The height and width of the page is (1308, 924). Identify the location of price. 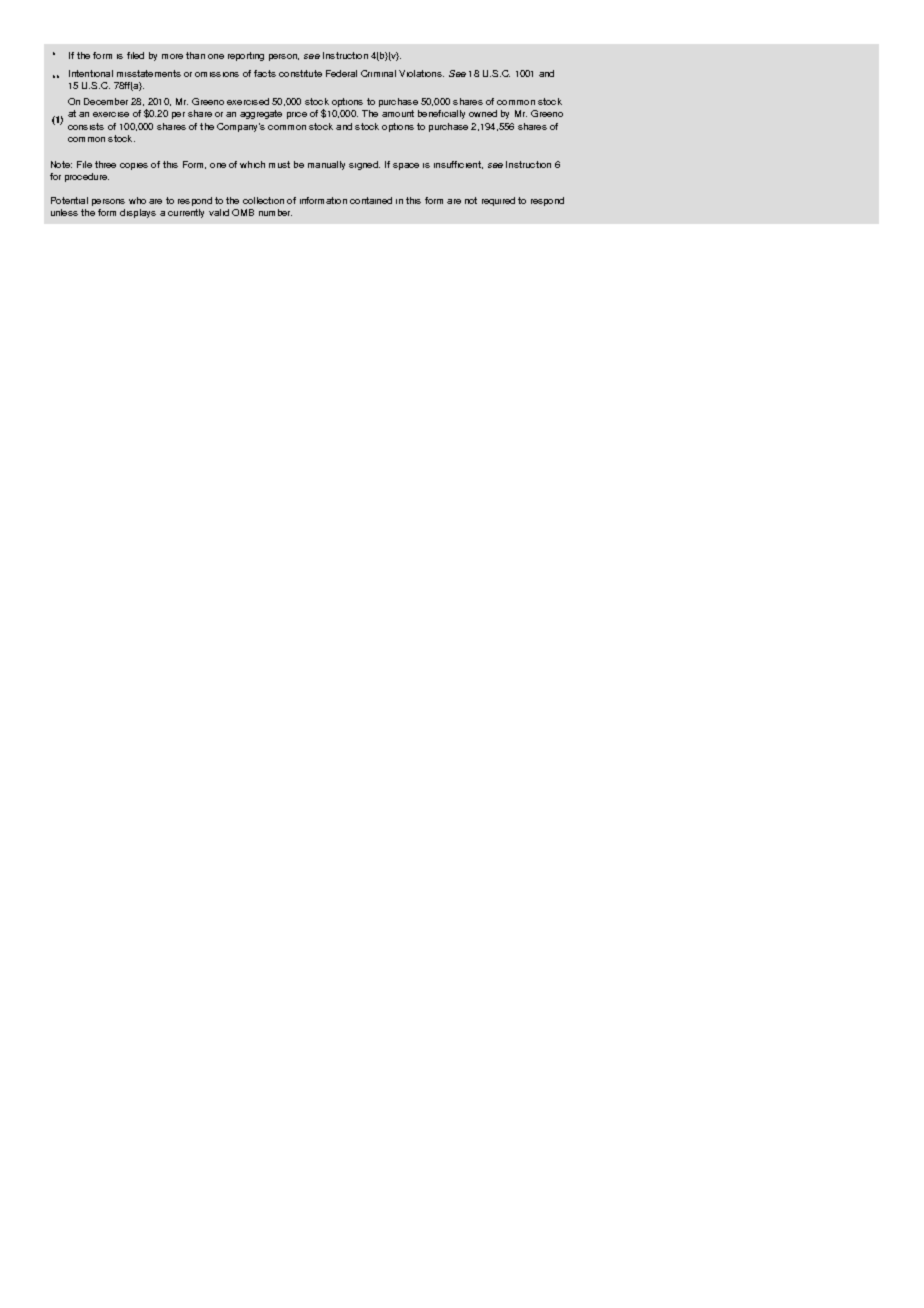
(297, 115).
